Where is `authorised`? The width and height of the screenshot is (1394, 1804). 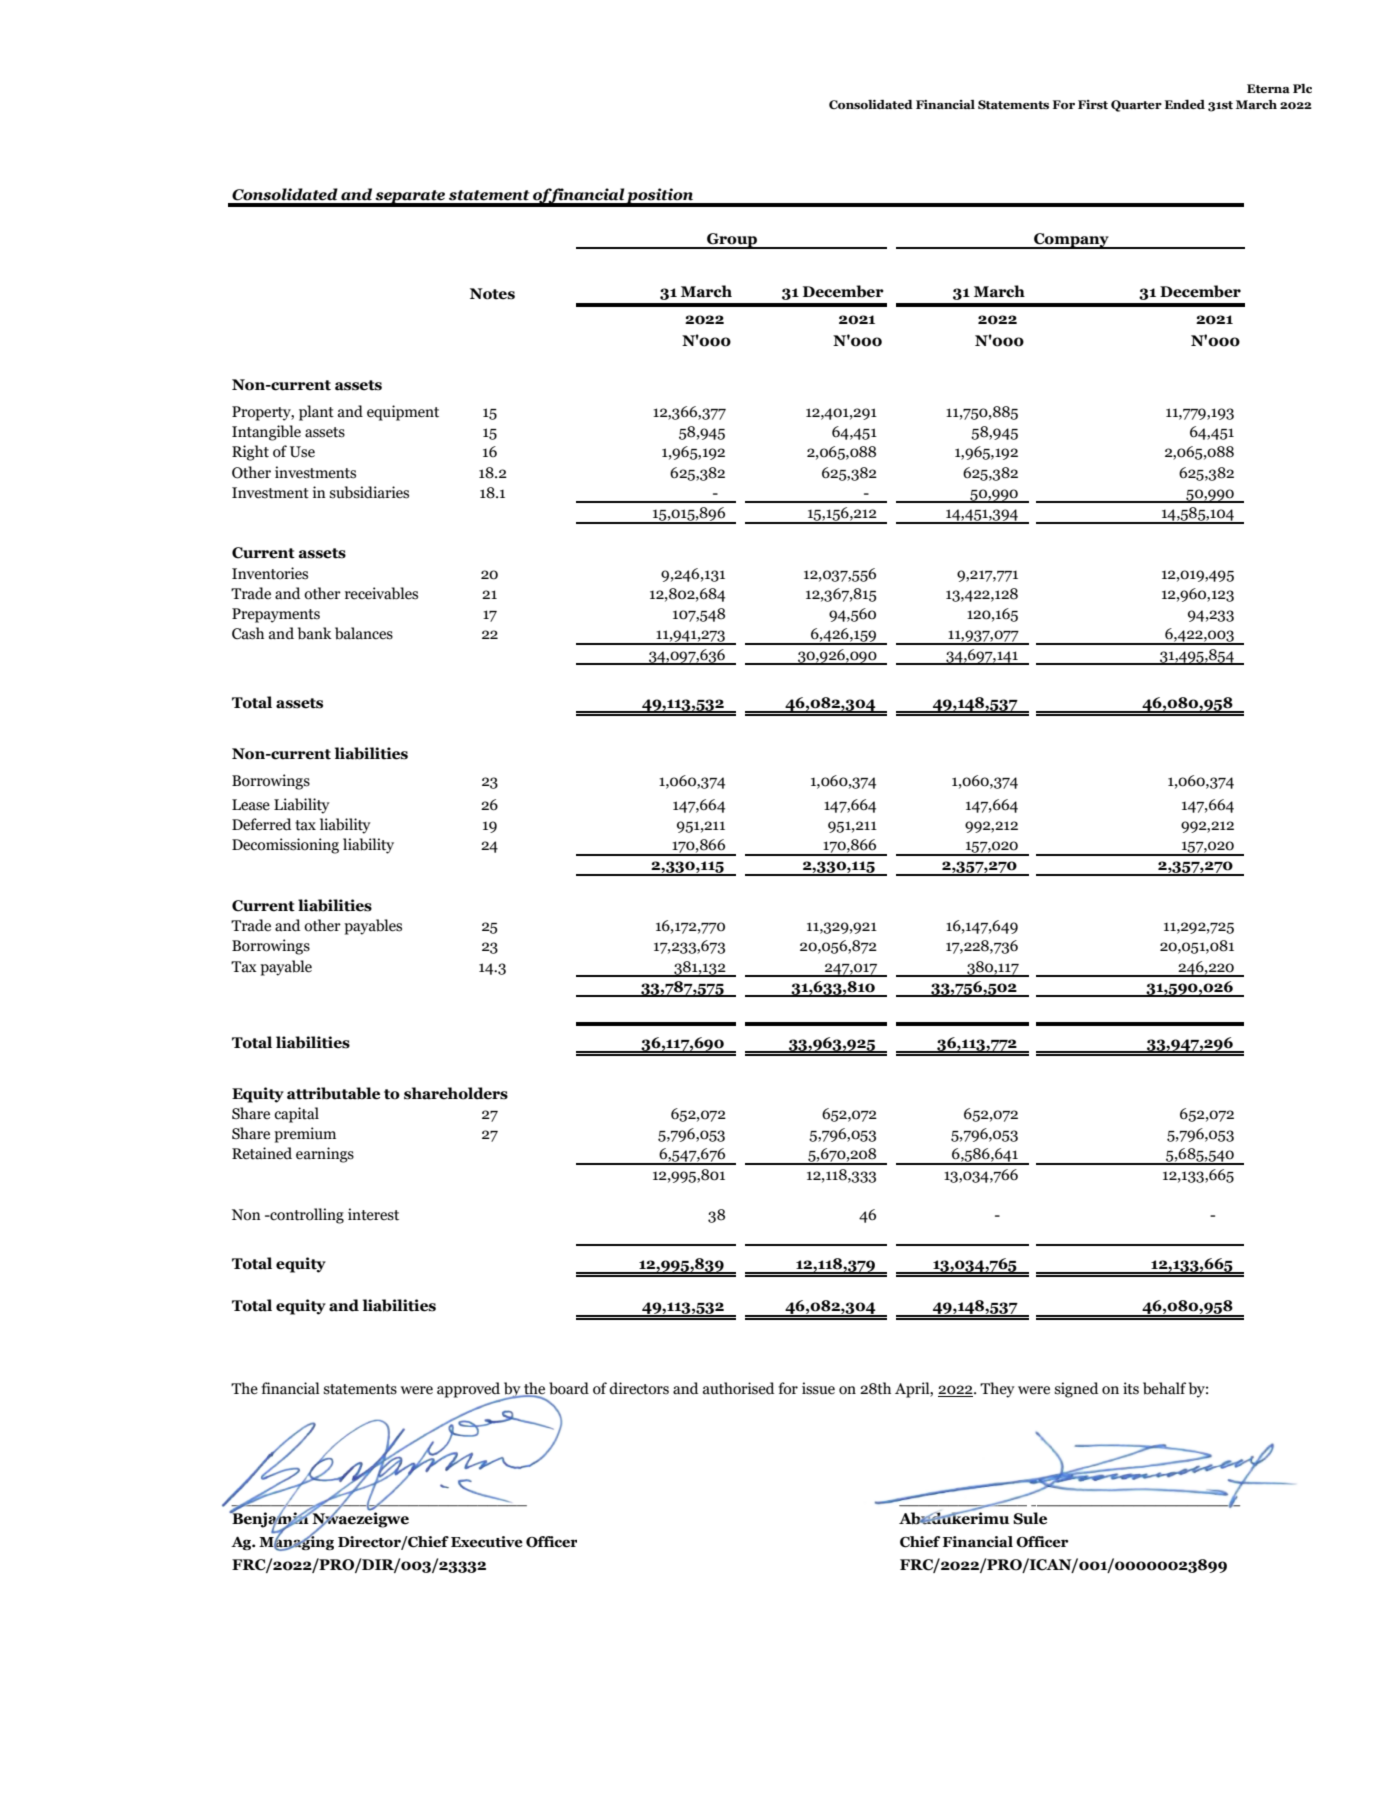 authorised is located at coordinates (738, 1388).
